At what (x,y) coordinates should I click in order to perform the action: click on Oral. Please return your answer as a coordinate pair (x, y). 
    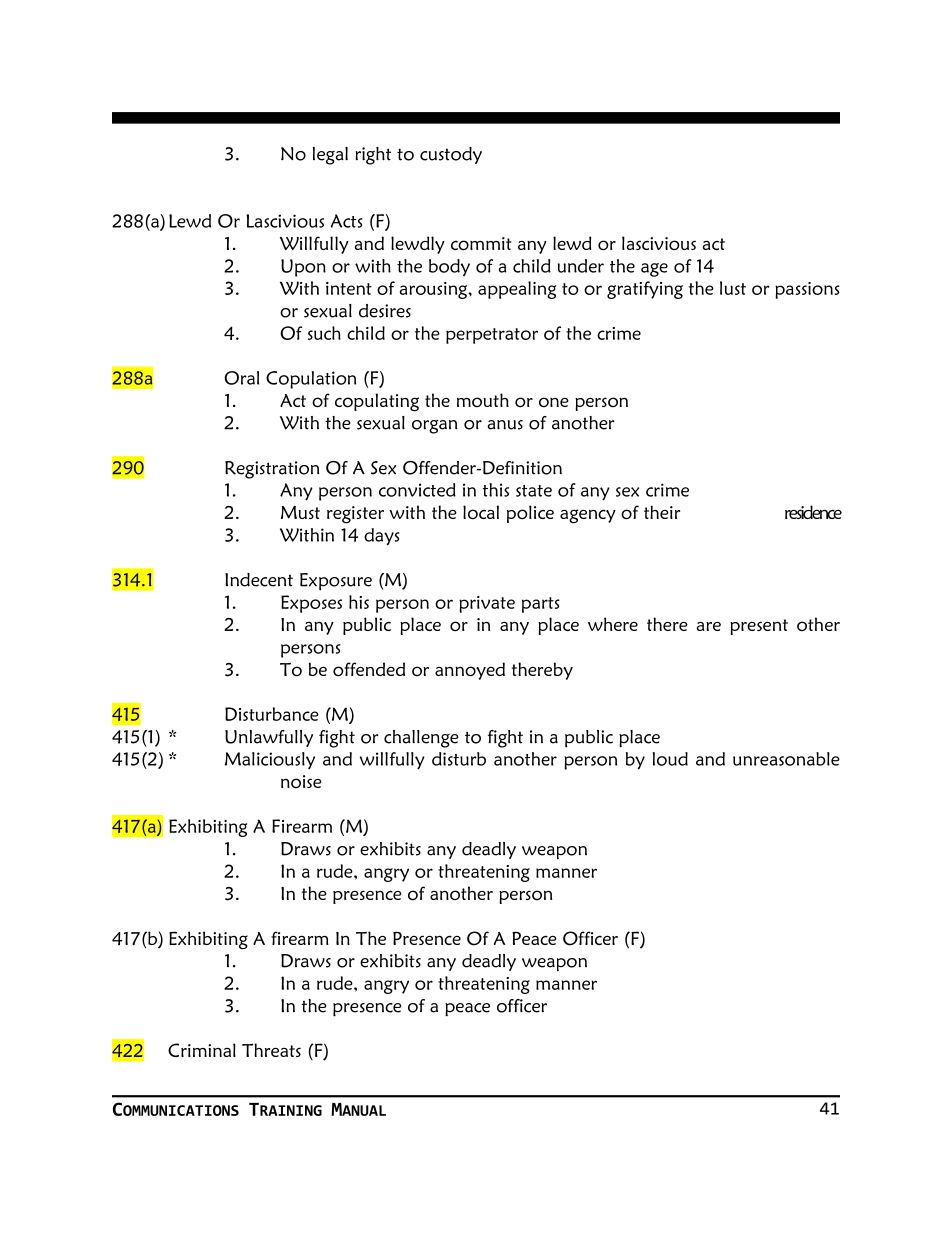
    Looking at the image, I should click on (241, 378).
